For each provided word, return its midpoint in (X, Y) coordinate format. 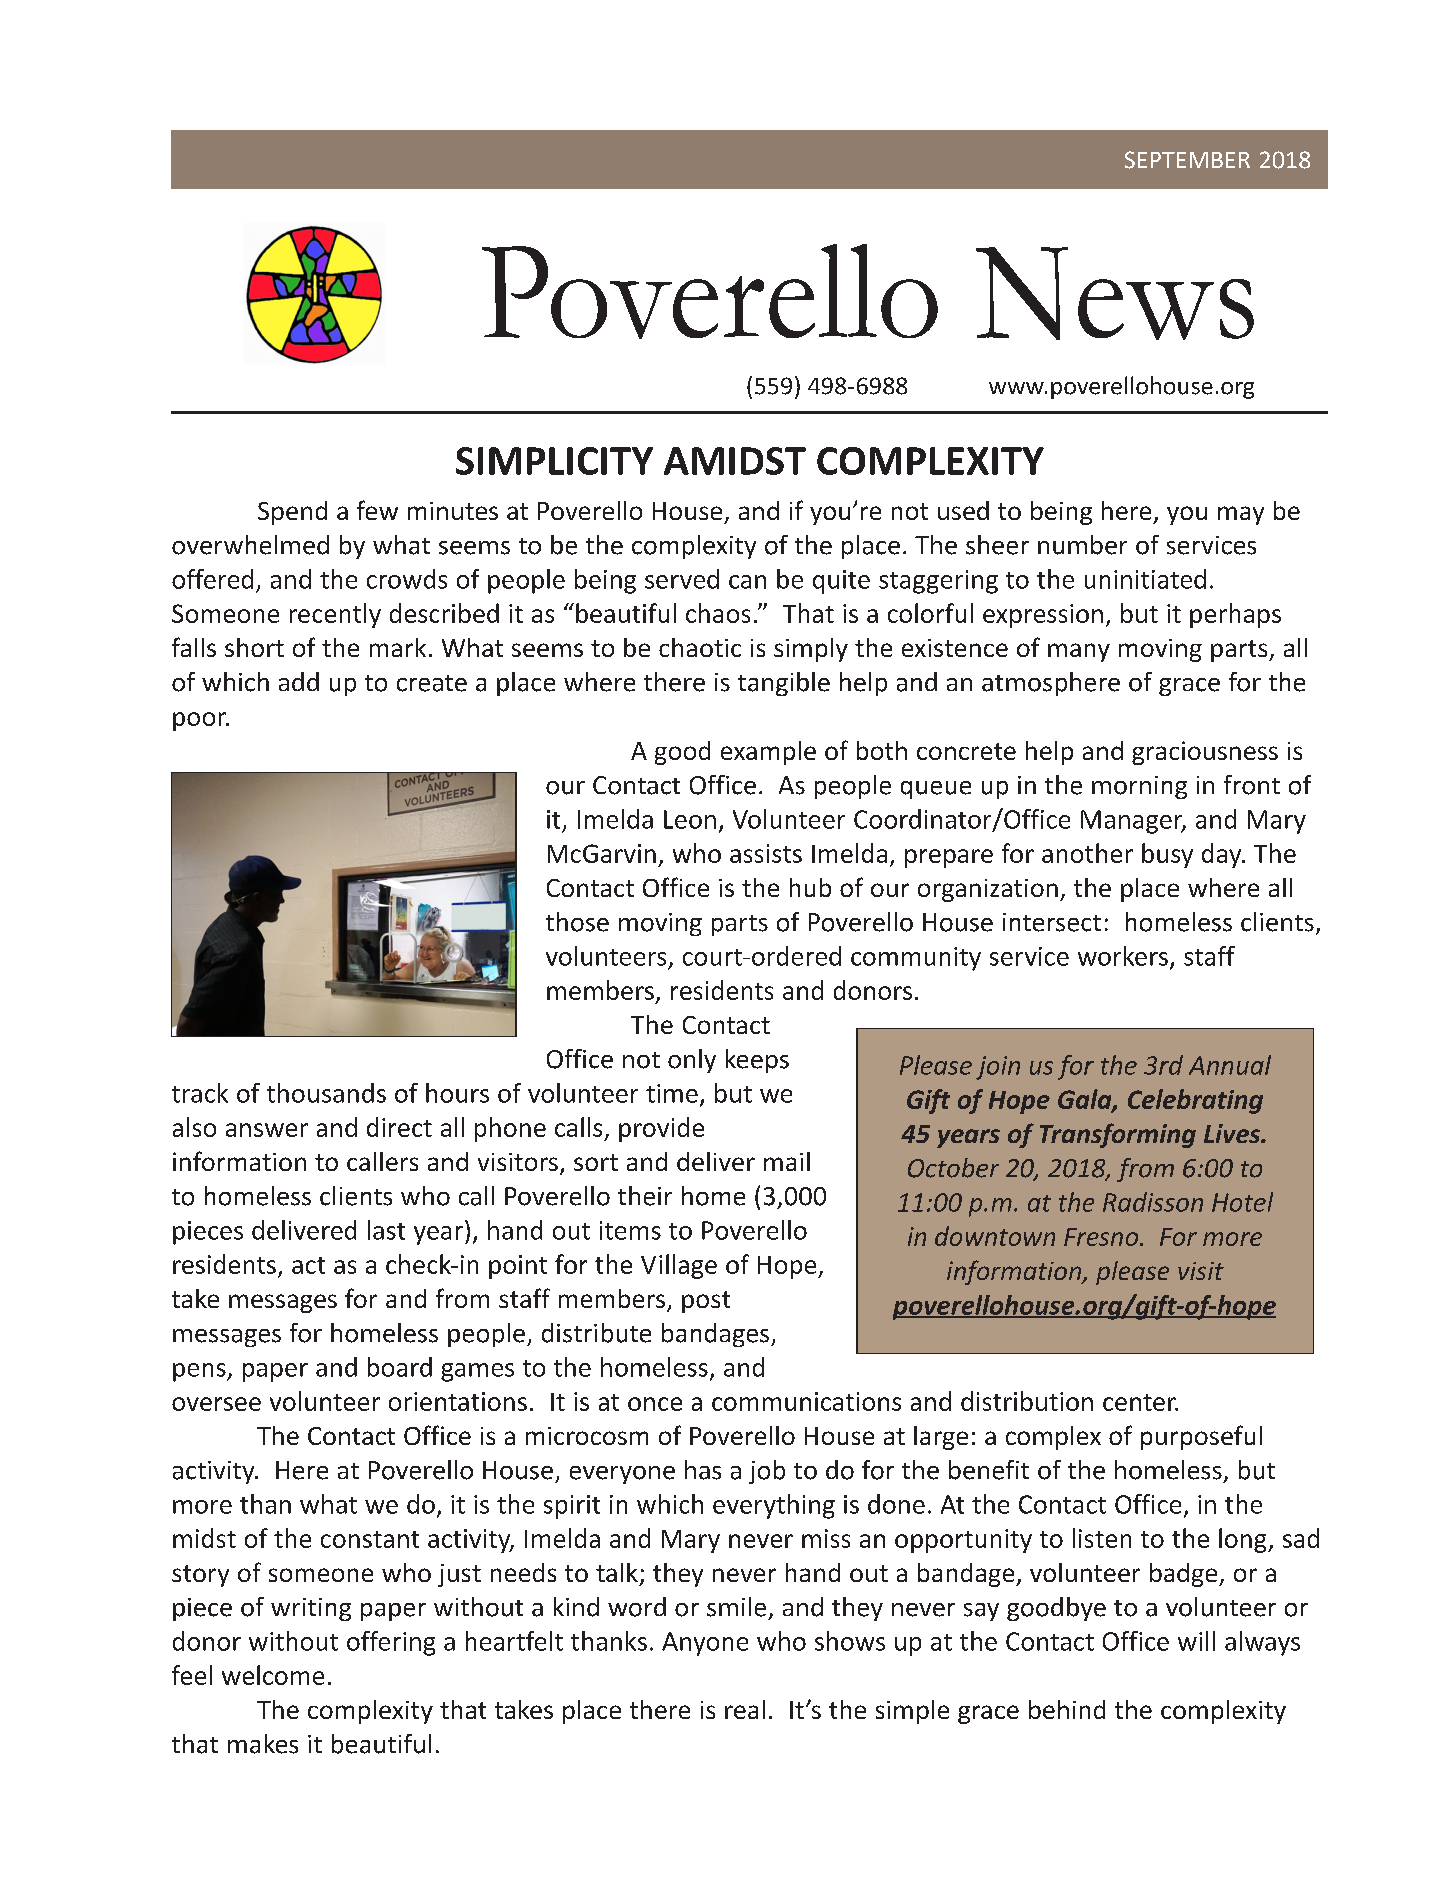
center (1140, 1402)
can (747, 582)
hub (810, 887)
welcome (273, 1675)
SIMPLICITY (554, 461)
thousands (326, 1093)
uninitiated (1145, 579)
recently (335, 615)
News (1115, 293)
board (400, 1367)
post (706, 1302)
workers (1123, 956)
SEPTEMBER (1187, 160)
